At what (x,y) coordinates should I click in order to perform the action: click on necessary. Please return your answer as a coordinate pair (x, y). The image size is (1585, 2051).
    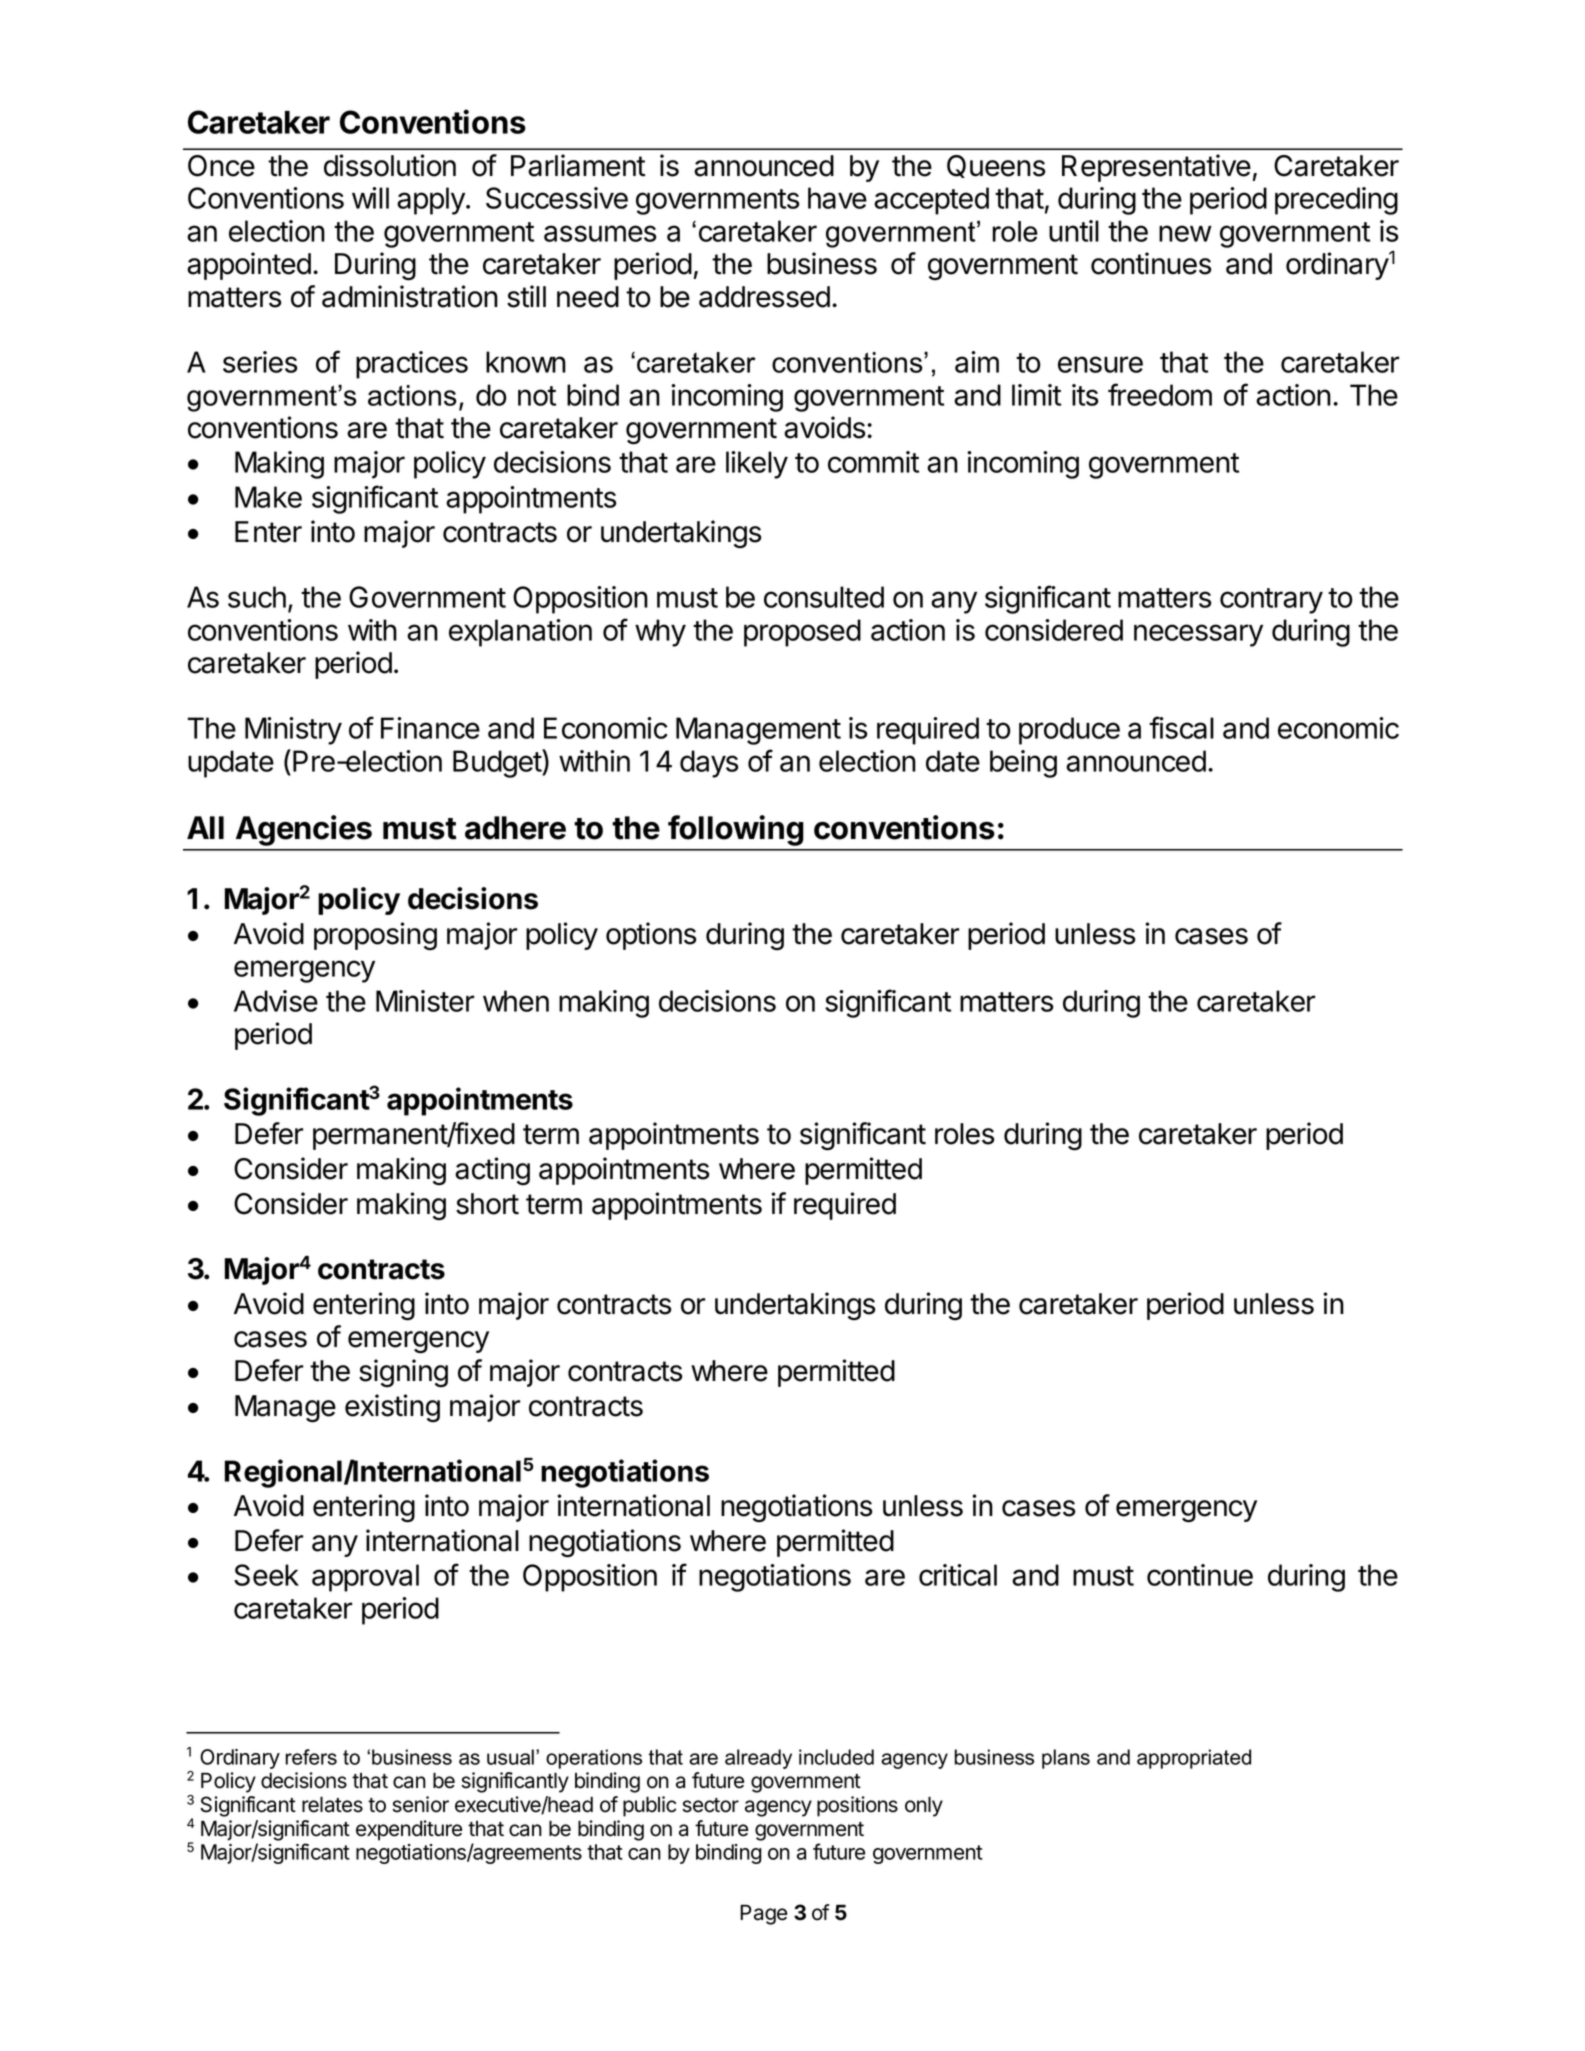
    Looking at the image, I should click on (1198, 635).
